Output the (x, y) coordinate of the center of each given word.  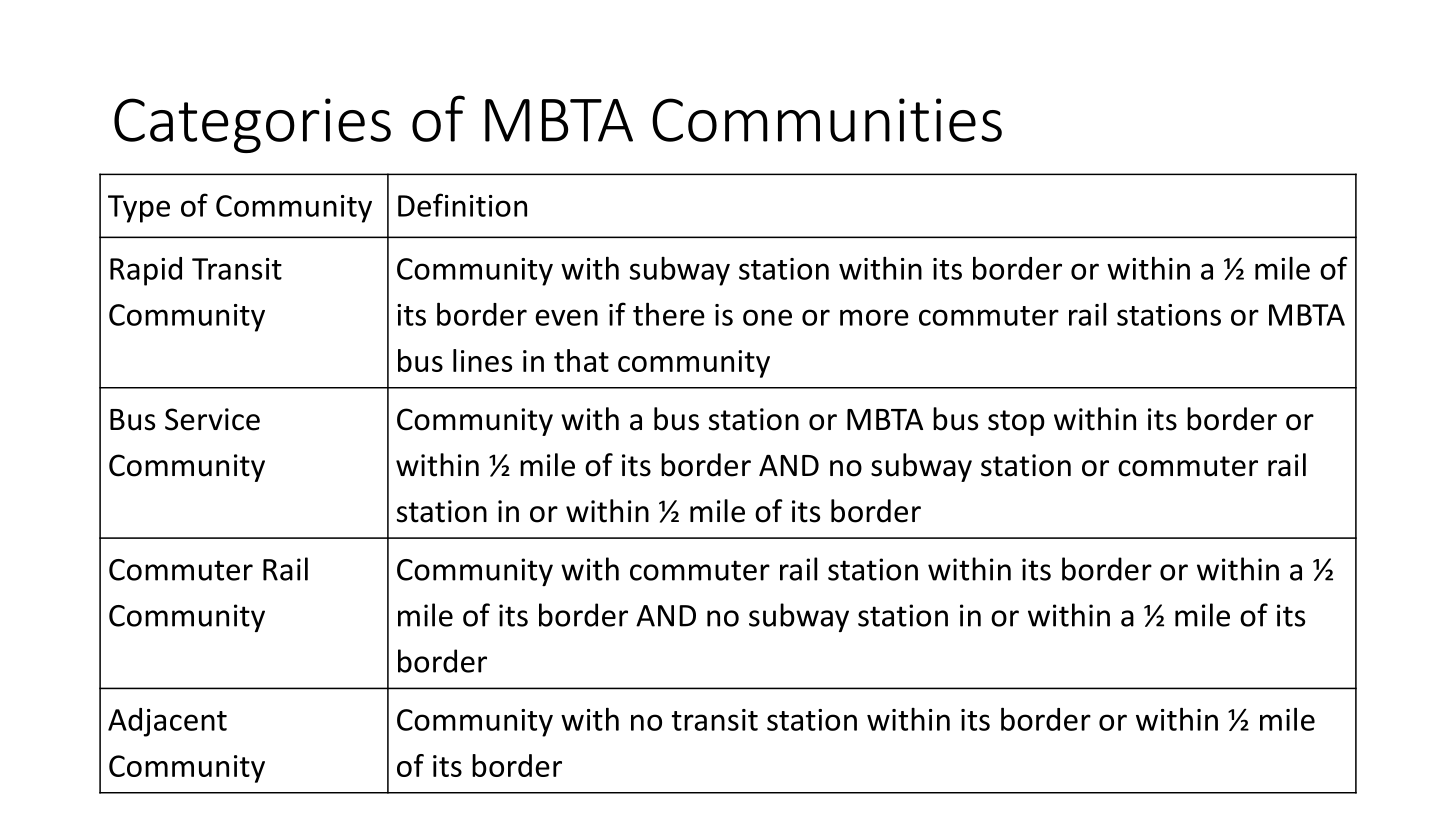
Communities (827, 120)
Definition (462, 205)
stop (1016, 423)
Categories (252, 125)
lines (482, 360)
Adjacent (167, 722)
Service (212, 419)
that (581, 360)
